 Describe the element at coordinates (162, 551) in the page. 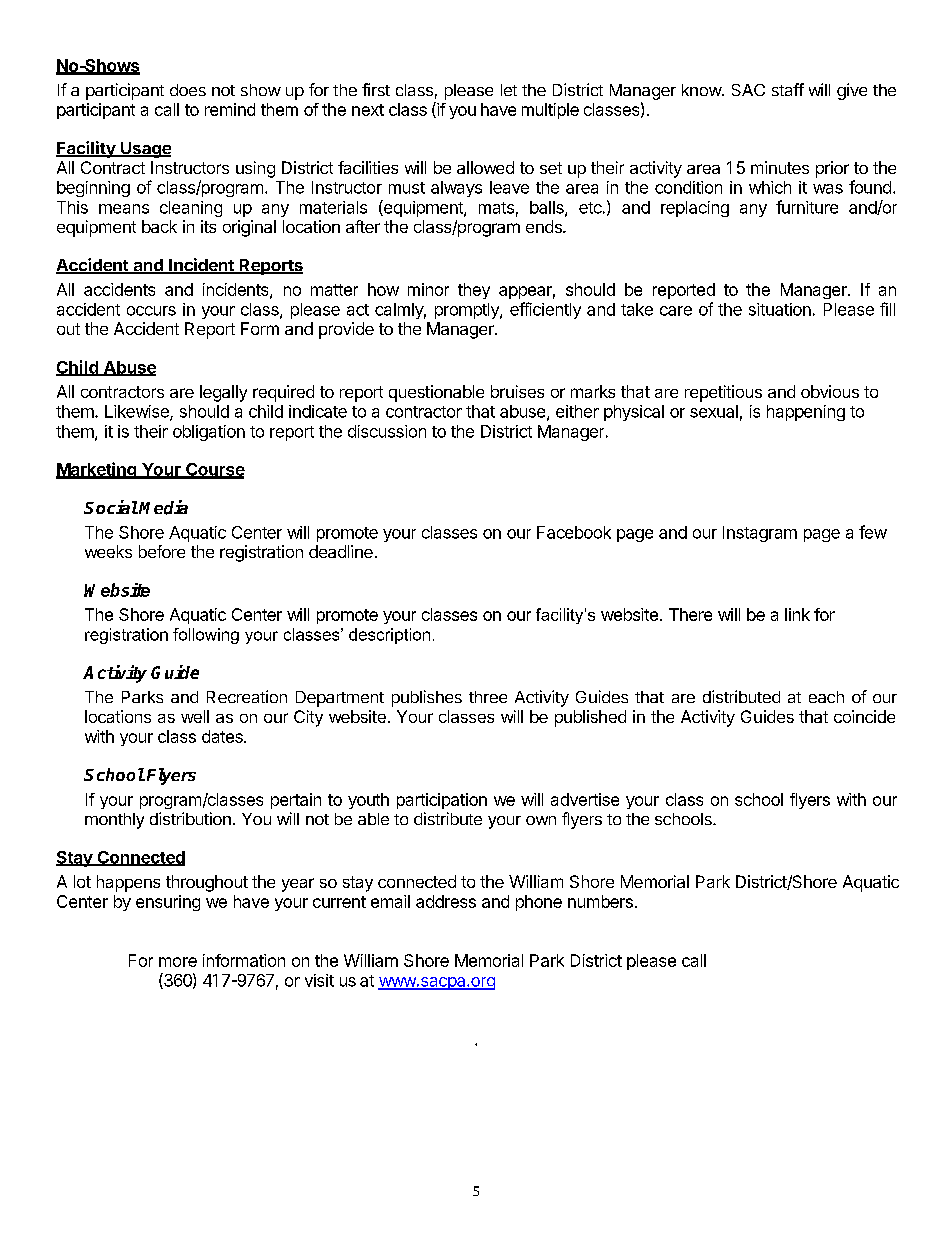

I see `before` at that location.
